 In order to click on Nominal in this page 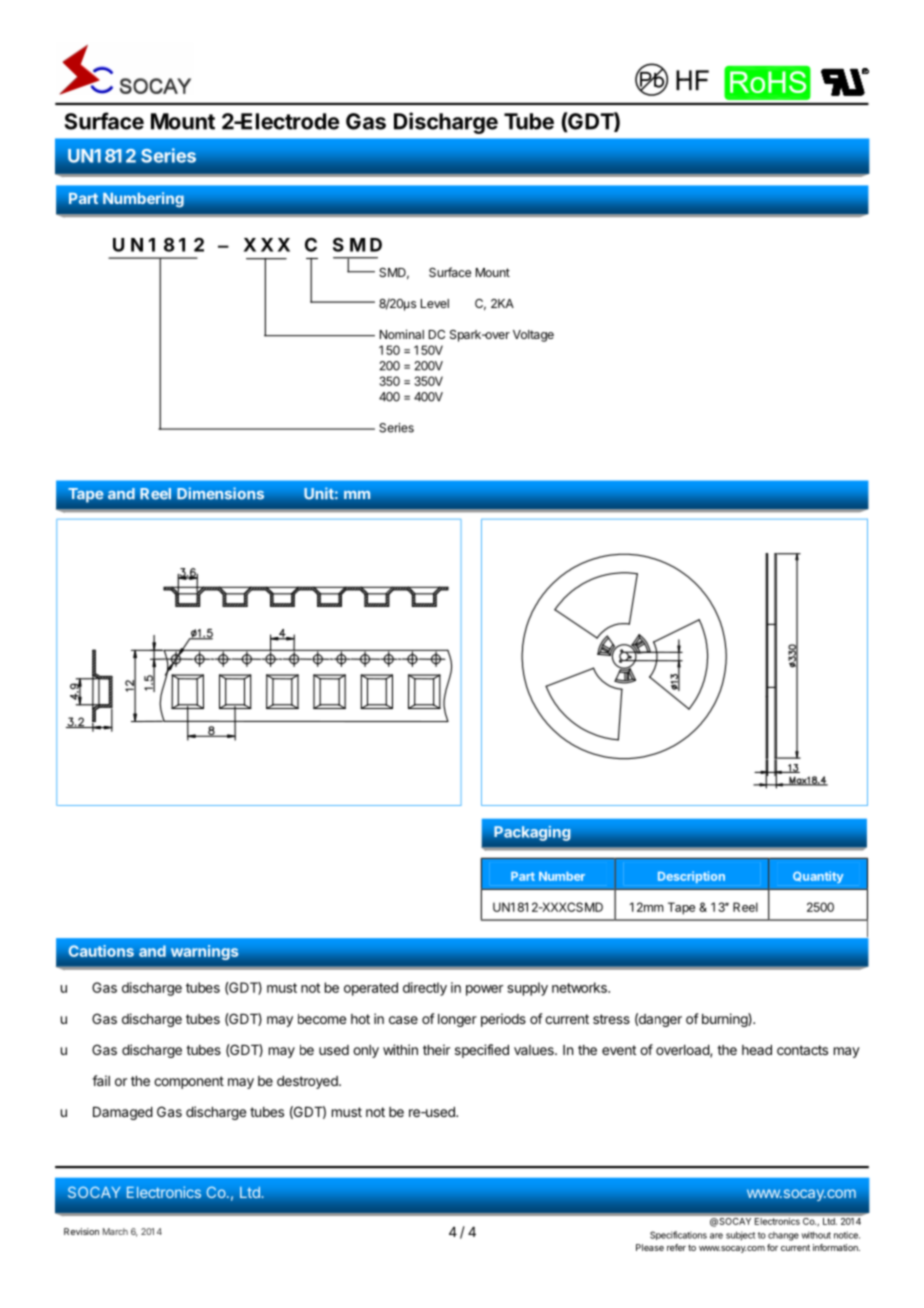, I will do `click(402, 334)`.
